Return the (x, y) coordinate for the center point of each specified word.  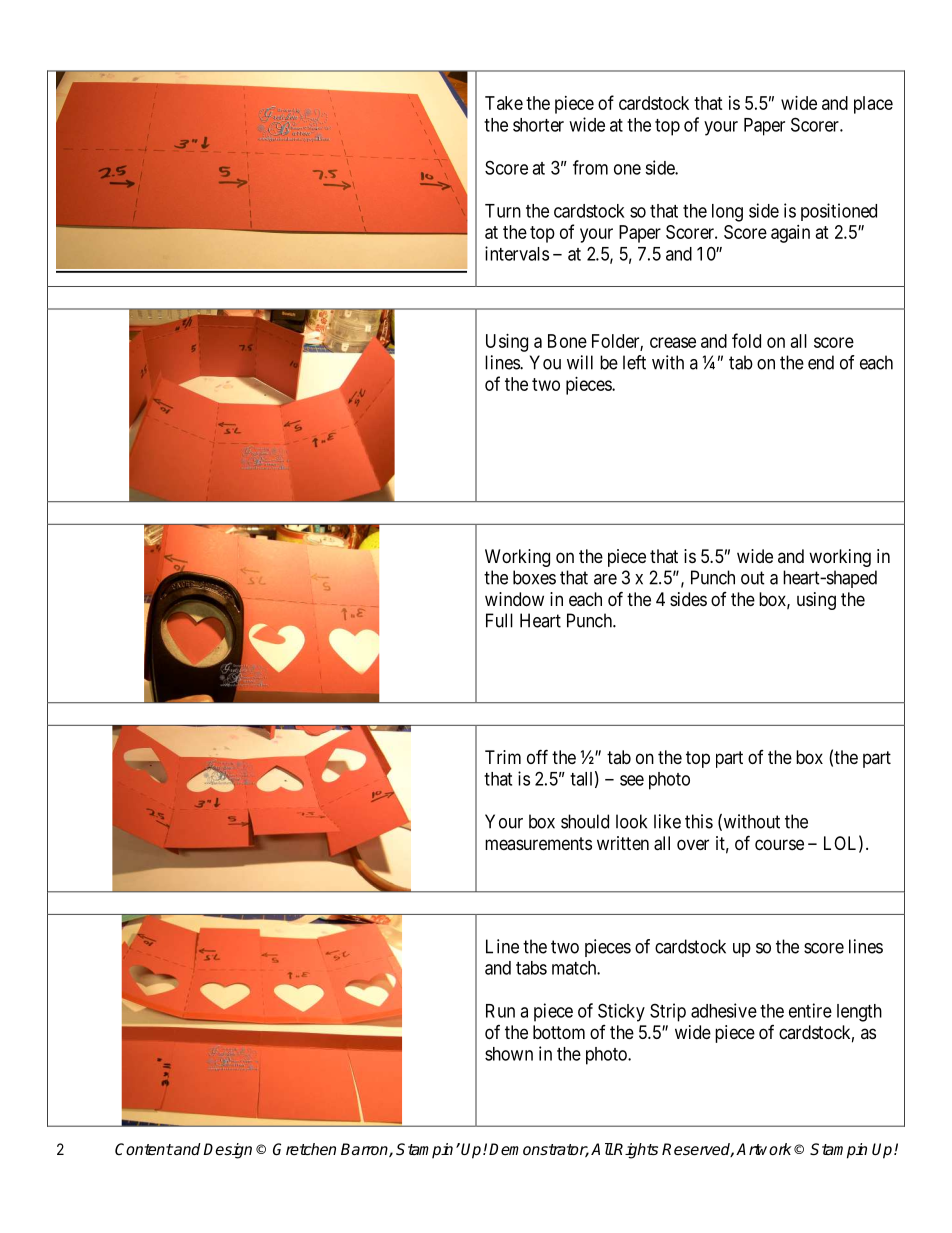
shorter (538, 125)
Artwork (764, 1149)
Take (504, 103)
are (605, 579)
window (514, 599)
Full (499, 620)
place (873, 105)
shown (509, 1054)
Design (227, 1151)
